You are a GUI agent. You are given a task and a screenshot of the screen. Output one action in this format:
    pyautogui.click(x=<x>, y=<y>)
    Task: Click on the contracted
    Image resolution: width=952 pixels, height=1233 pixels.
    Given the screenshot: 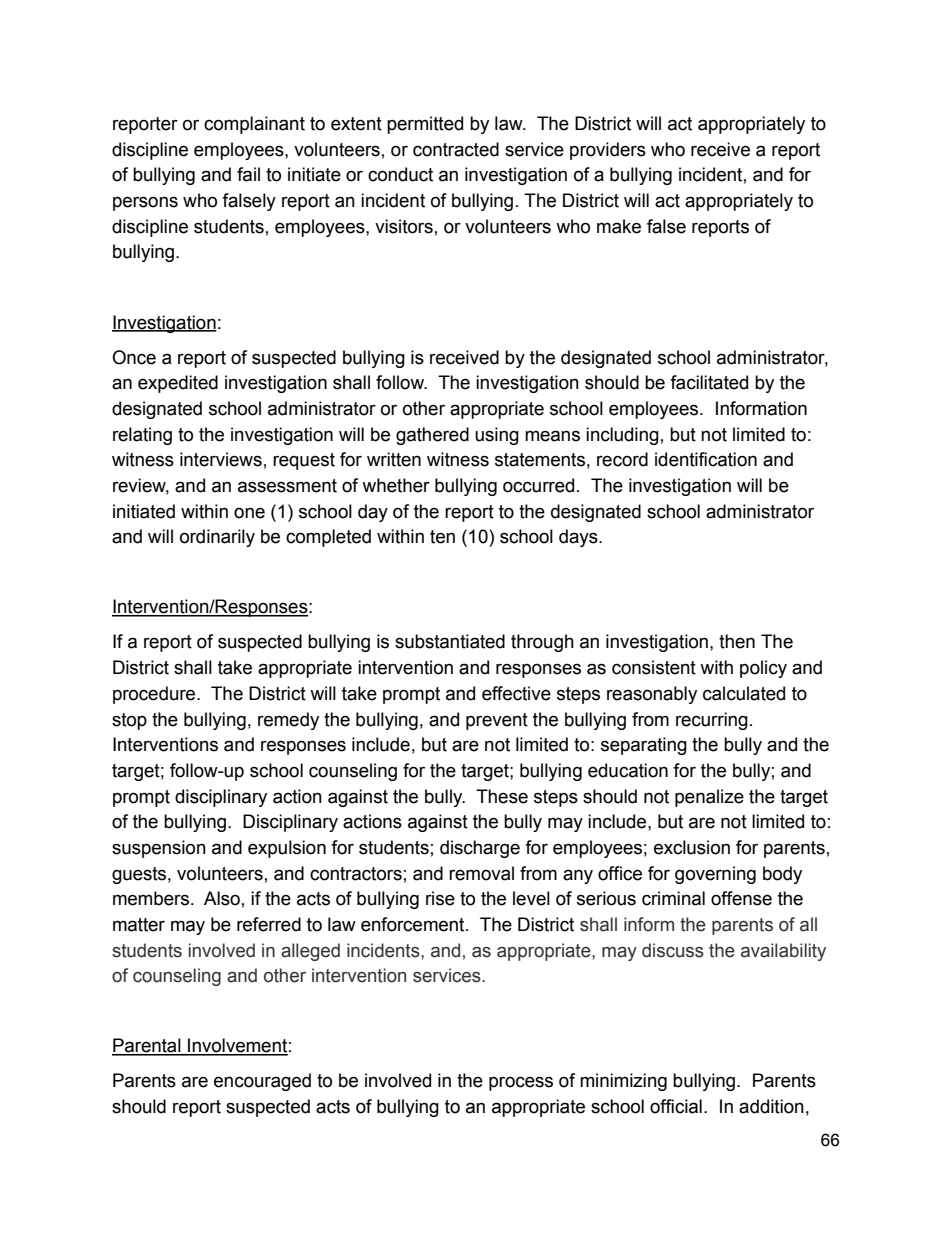 What is the action you would take?
    pyautogui.click(x=456, y=149)
